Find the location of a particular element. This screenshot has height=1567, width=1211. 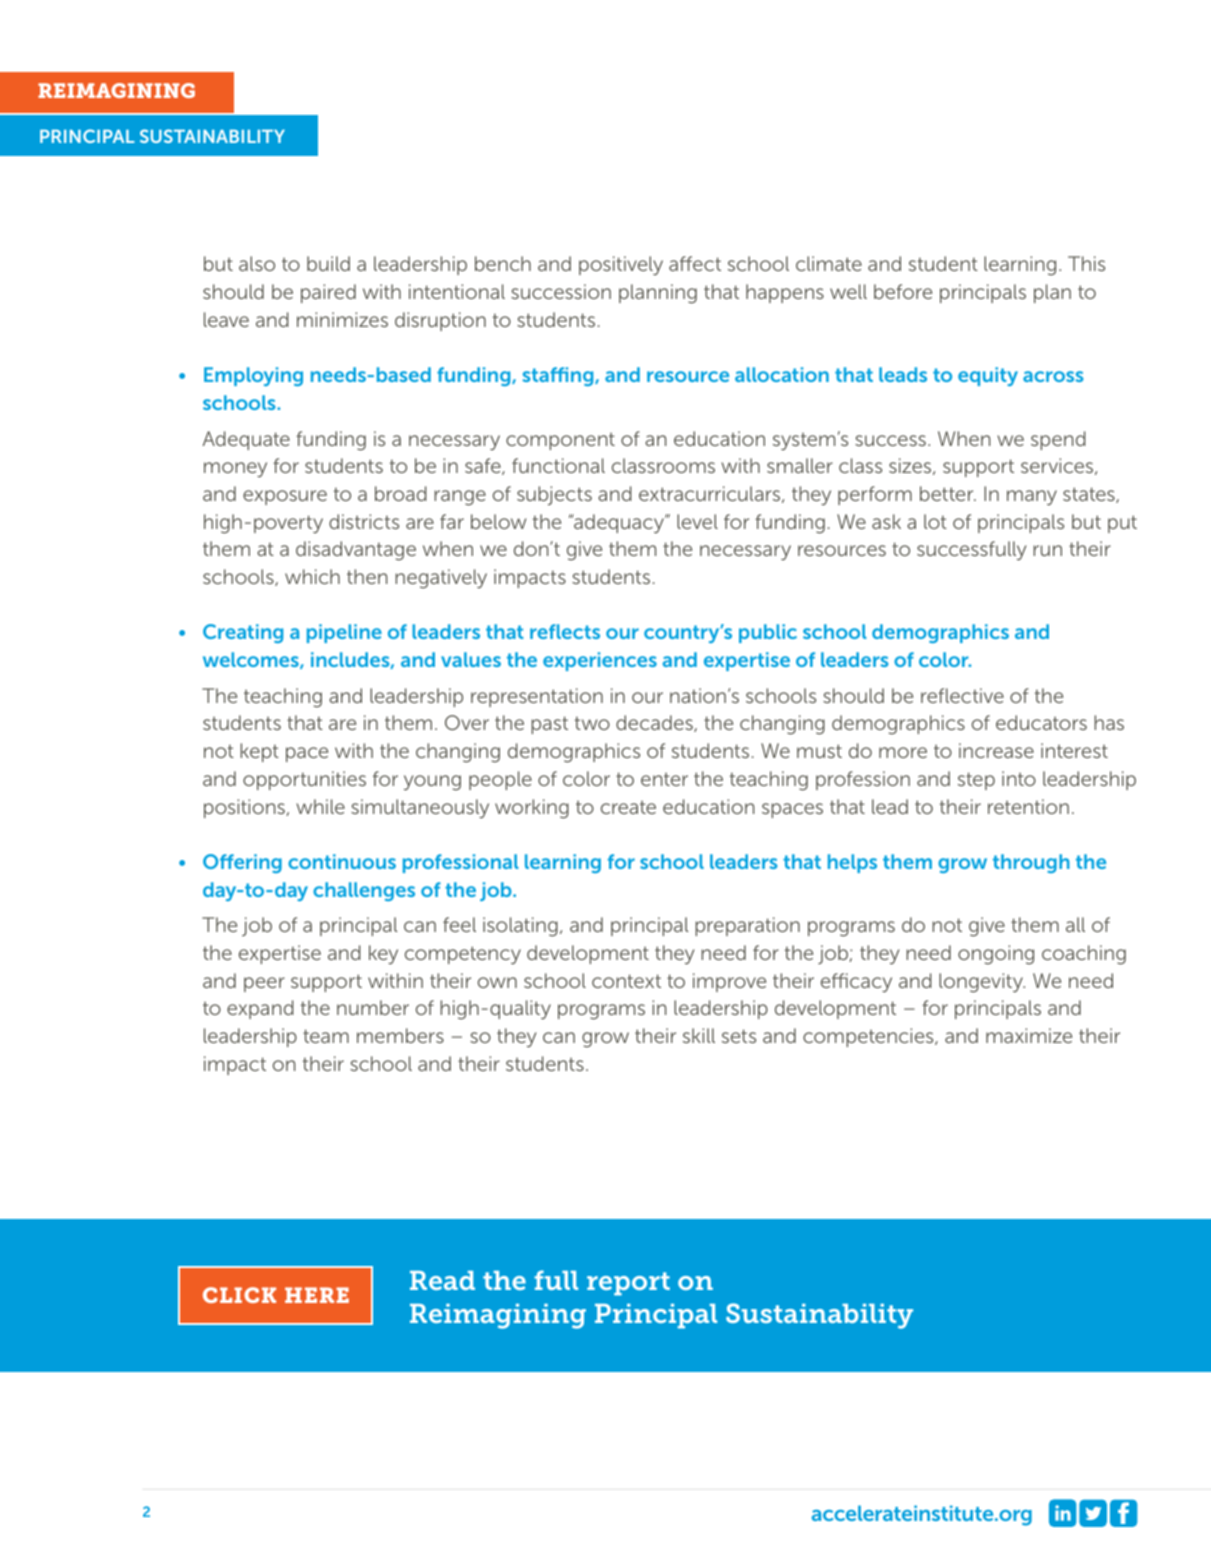

maximize is located at coordinates (1029, 1035).
